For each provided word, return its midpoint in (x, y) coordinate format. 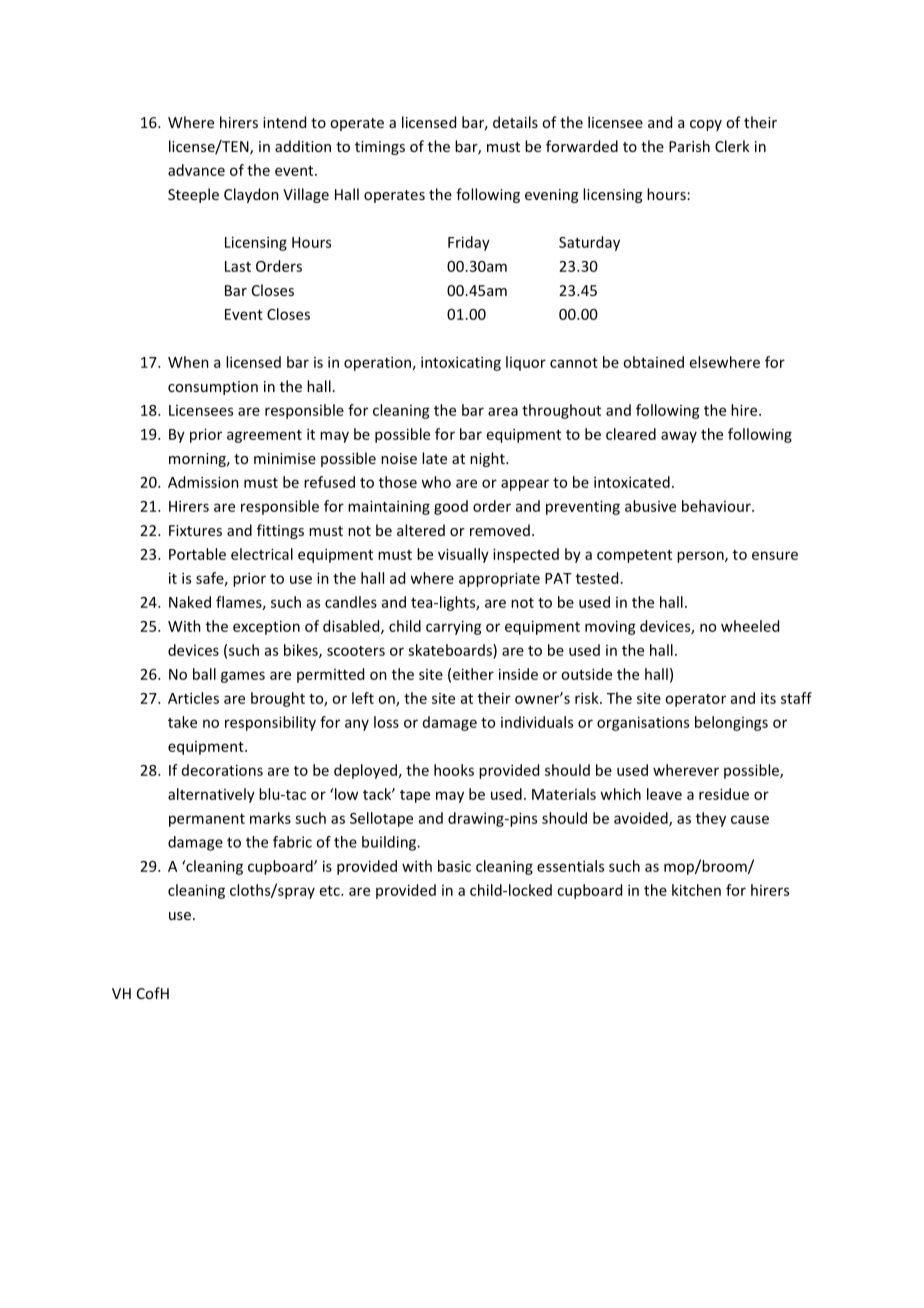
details (515, 122)
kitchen (696, 890)
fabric (292, 842)
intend (284, 122)
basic (454, 866)
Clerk (732, 146)
